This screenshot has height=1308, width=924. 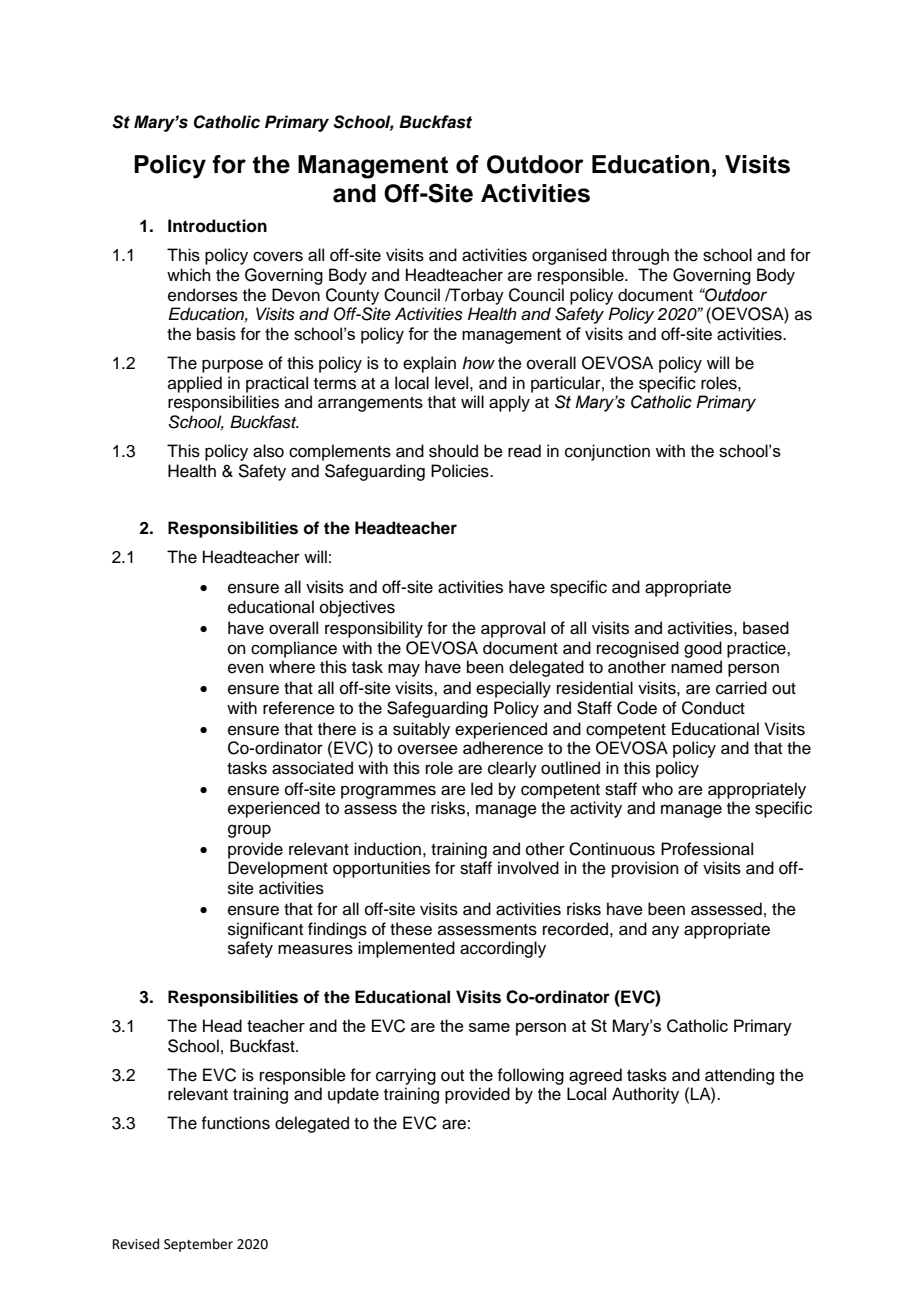 What do you see at coordinates (428, 749) in the screenshot?
I see `oversee` at bounding box center [428, 749].
